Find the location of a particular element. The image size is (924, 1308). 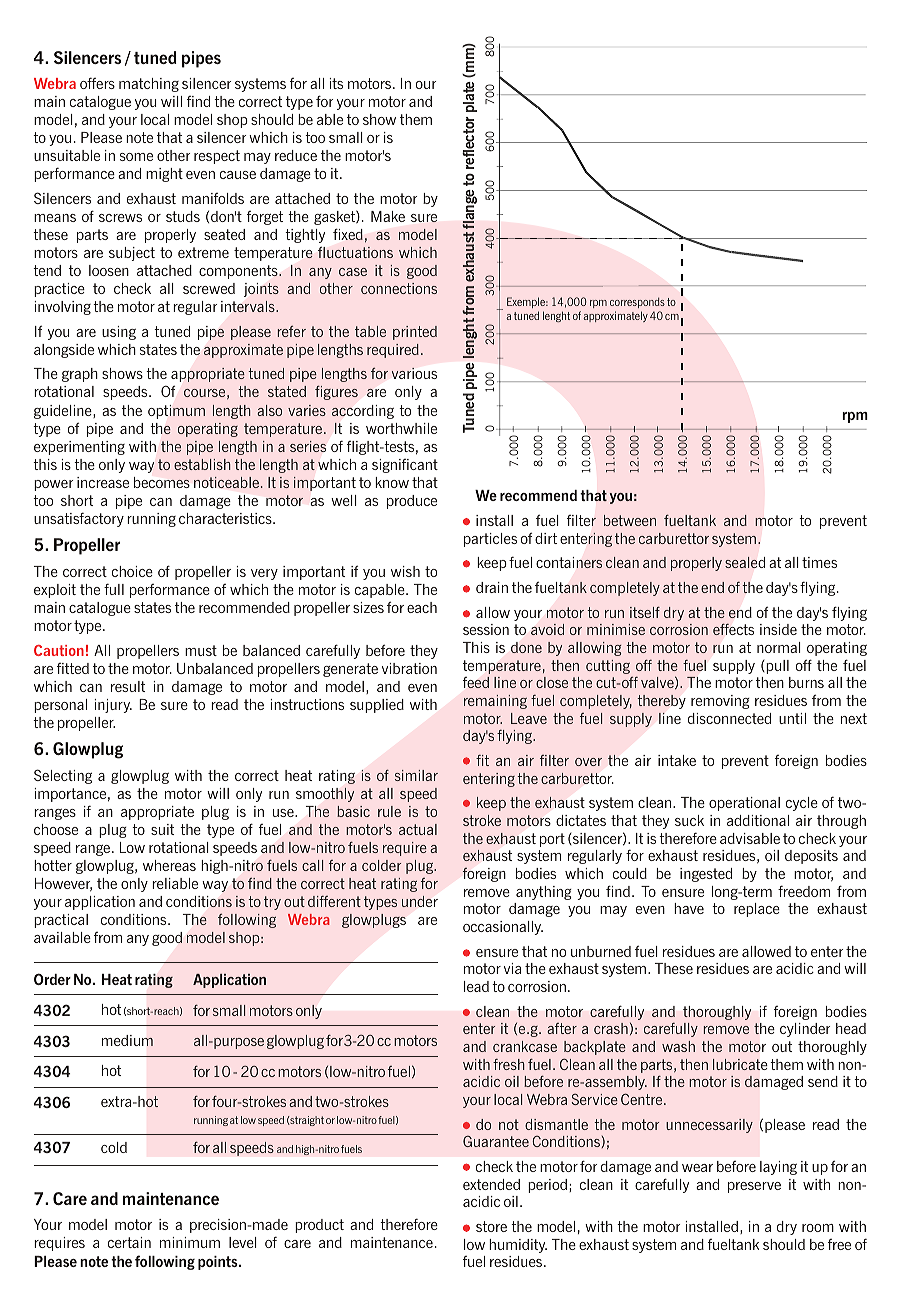

optimum is located at coordinates (176, 412).
